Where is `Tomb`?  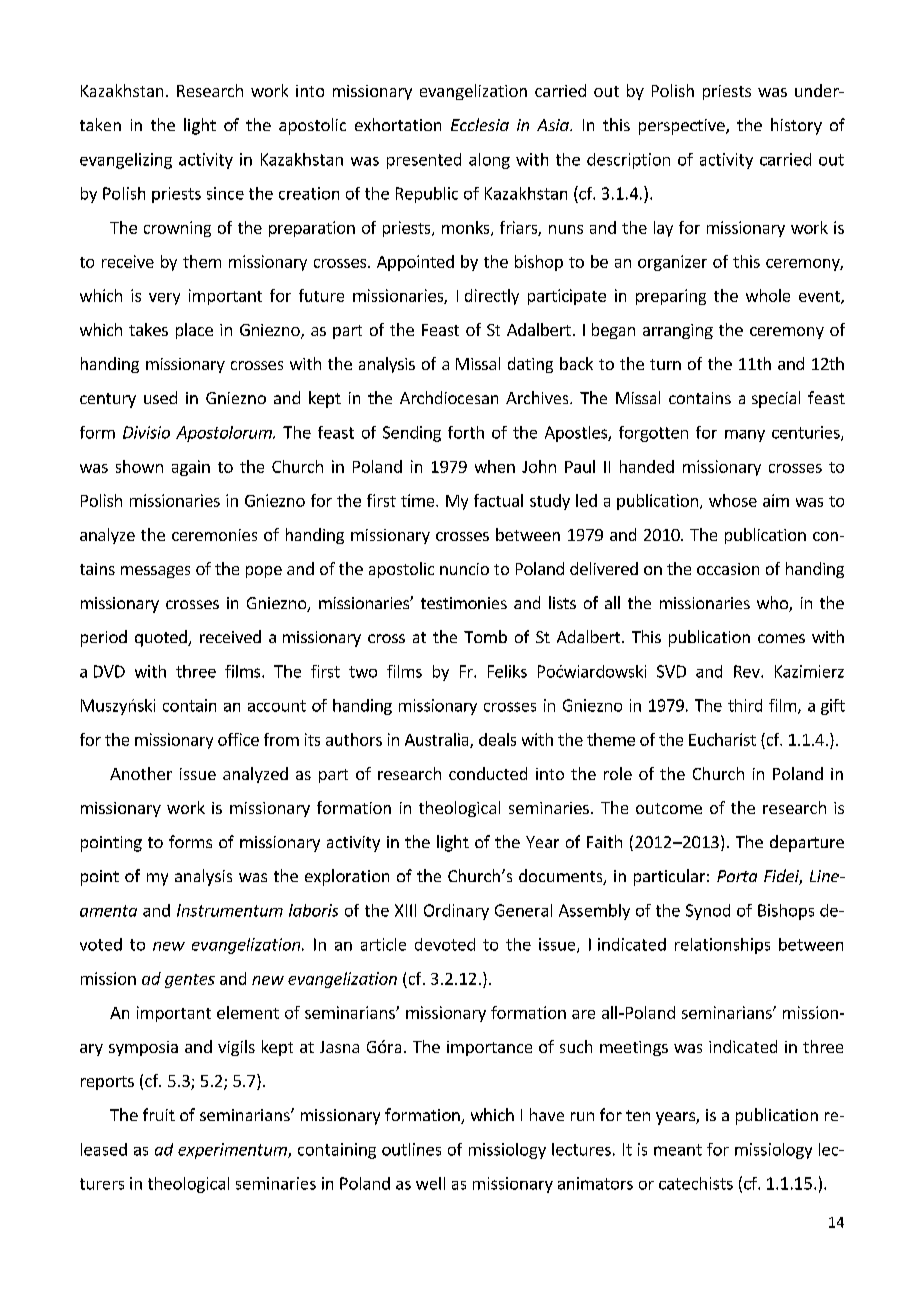
Tomb is located at coordinates (485, 636).
